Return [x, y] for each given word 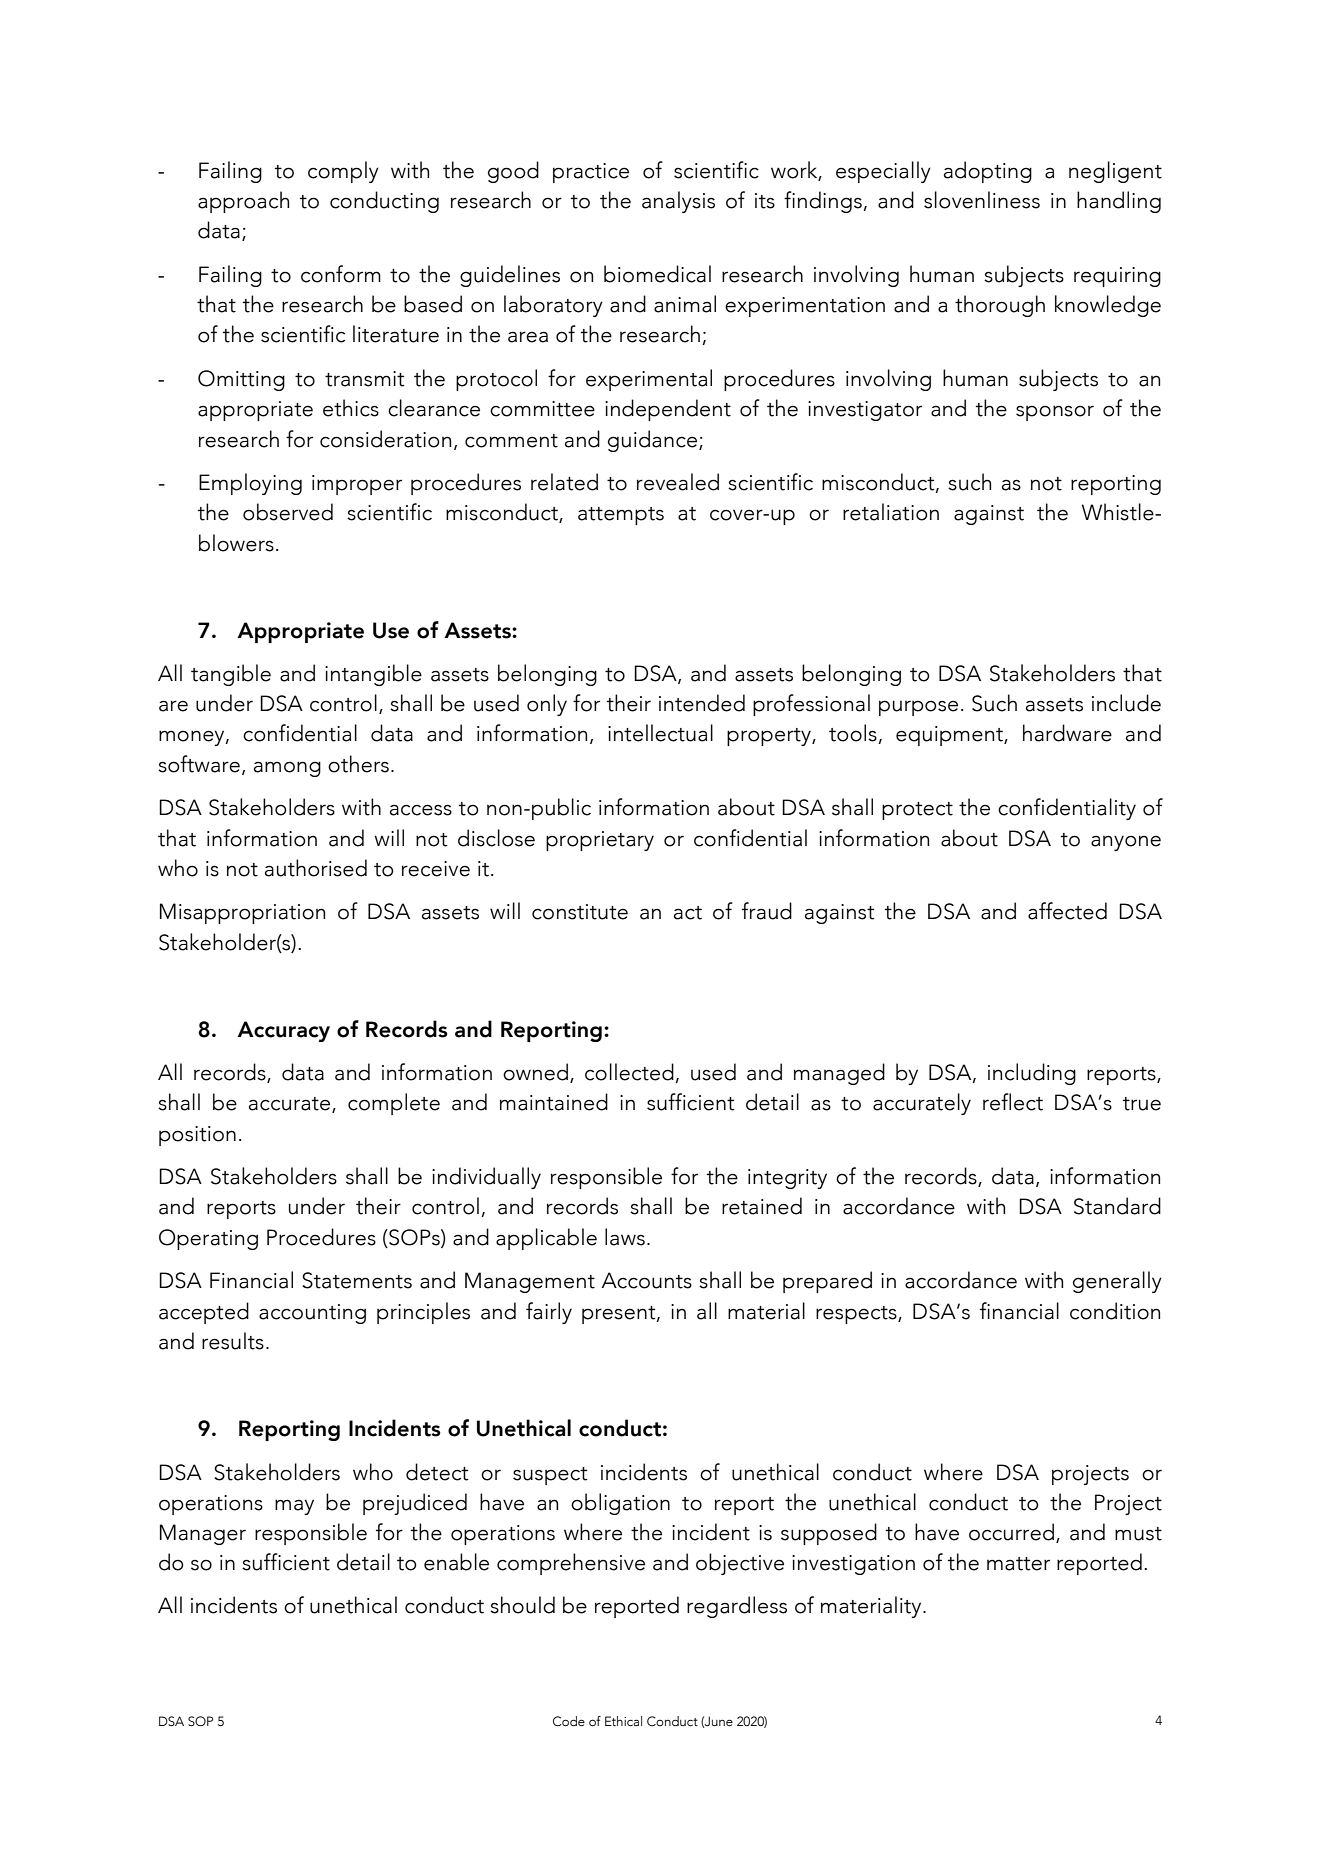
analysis [678, 202]
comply [343, 172]
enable [456, 1562]
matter [1018, 1564]
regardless [737, 1607]
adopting [988, 172]
